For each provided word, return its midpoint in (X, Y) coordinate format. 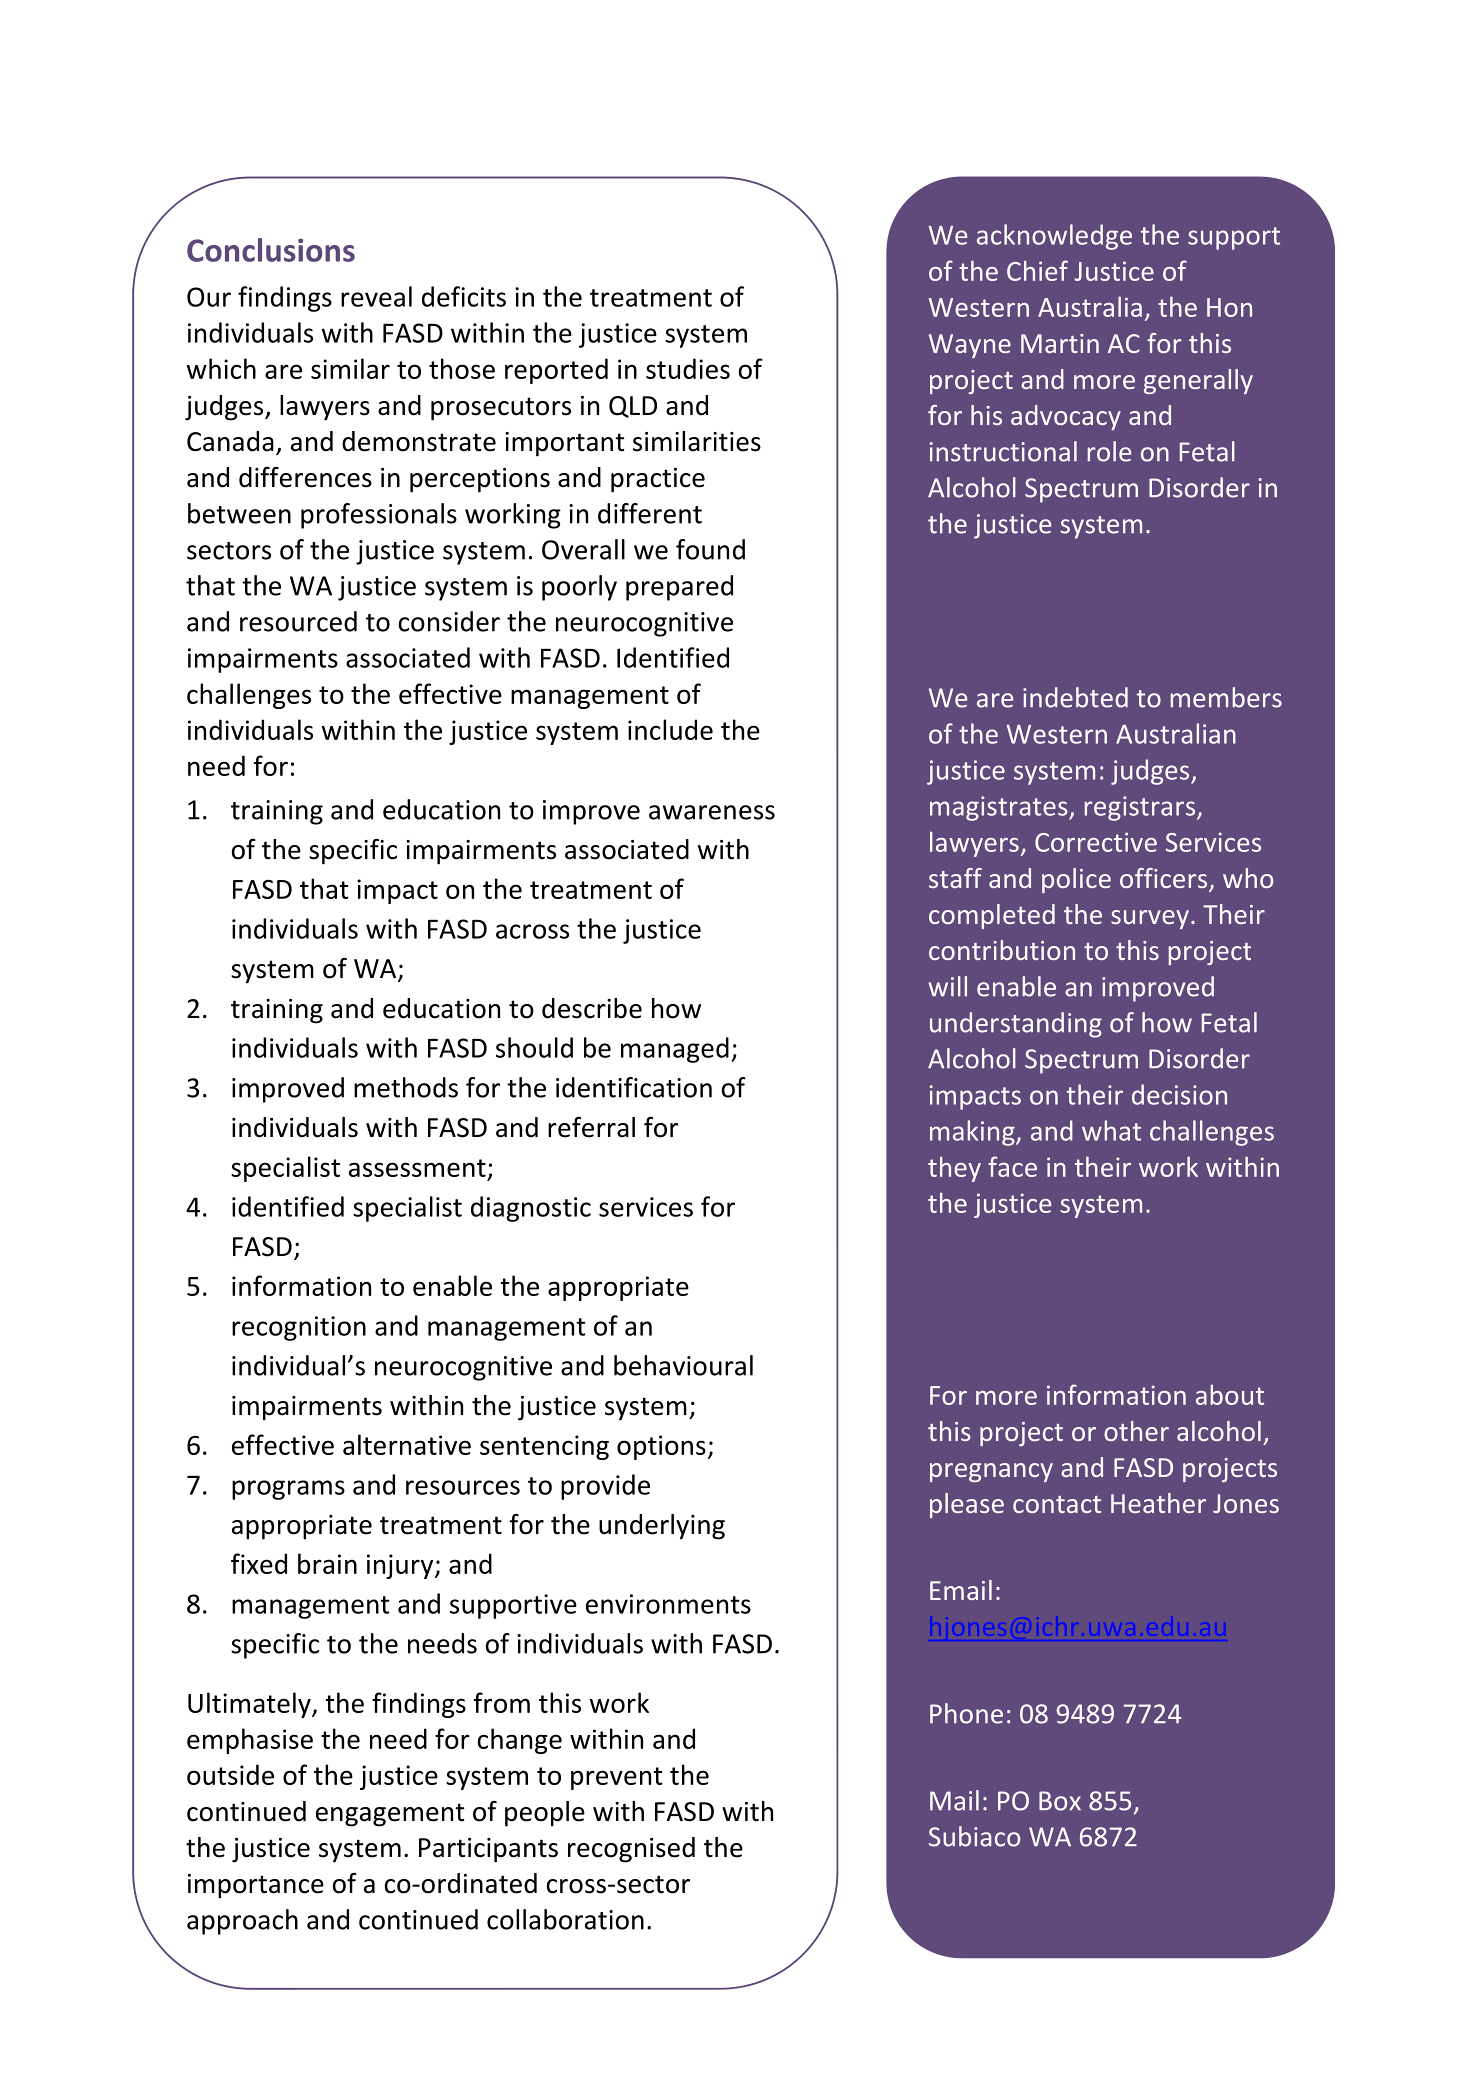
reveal (376, 296)
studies (688, 368)
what (1111, 1130)
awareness (712, 812)
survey (1150, 919)
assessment (417, 1168)
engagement (390, 1815)
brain (327, 1563)
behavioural (683, 1365)
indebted (1075, 697)
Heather (1158, 1503)
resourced (298, 621)
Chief (1037, 270)
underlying (662, 1527)
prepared (679, 588)
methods (406, 1087)
